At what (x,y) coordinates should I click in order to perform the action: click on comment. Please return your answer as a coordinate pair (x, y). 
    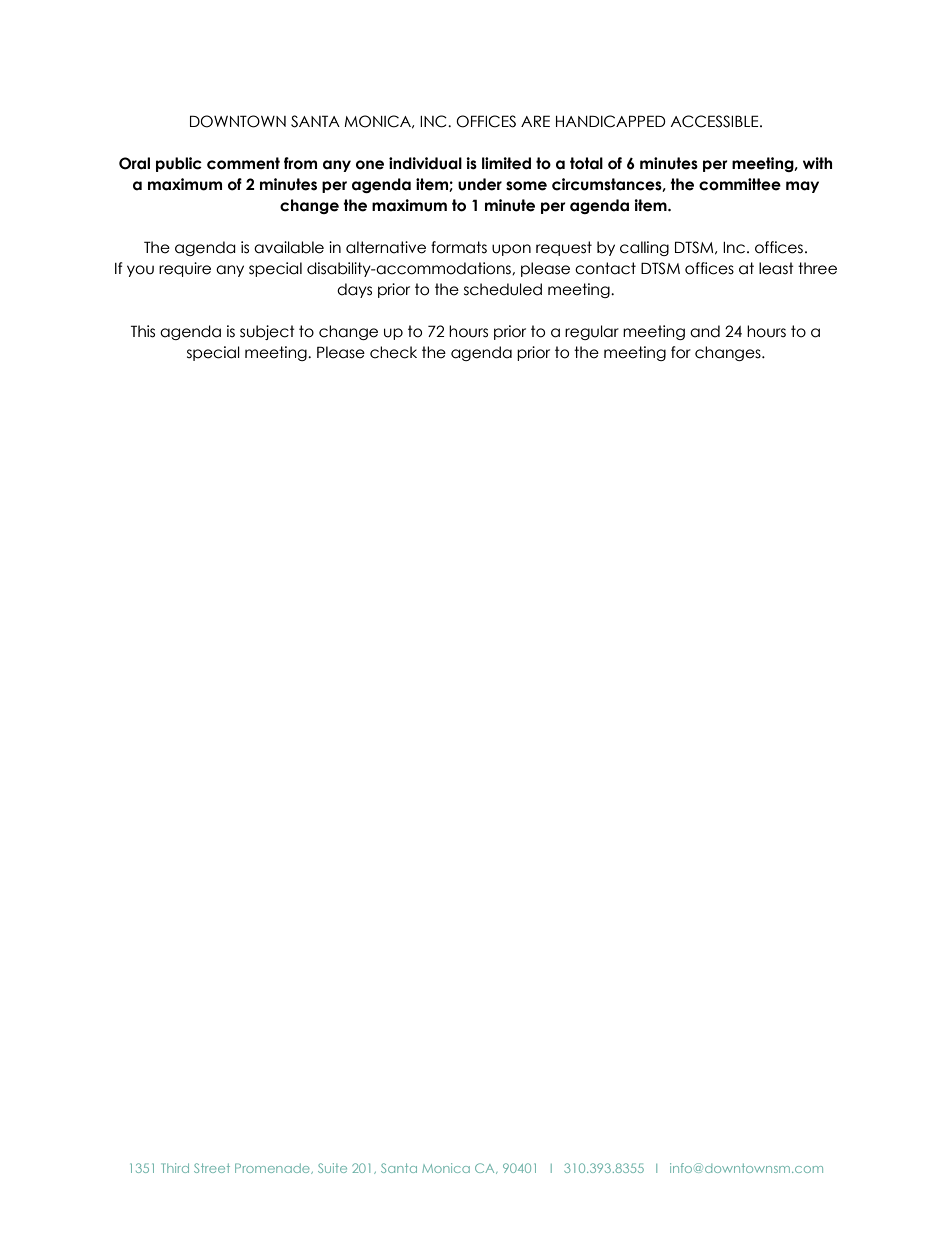
    Looking at the image, I should click on (243, 163).
